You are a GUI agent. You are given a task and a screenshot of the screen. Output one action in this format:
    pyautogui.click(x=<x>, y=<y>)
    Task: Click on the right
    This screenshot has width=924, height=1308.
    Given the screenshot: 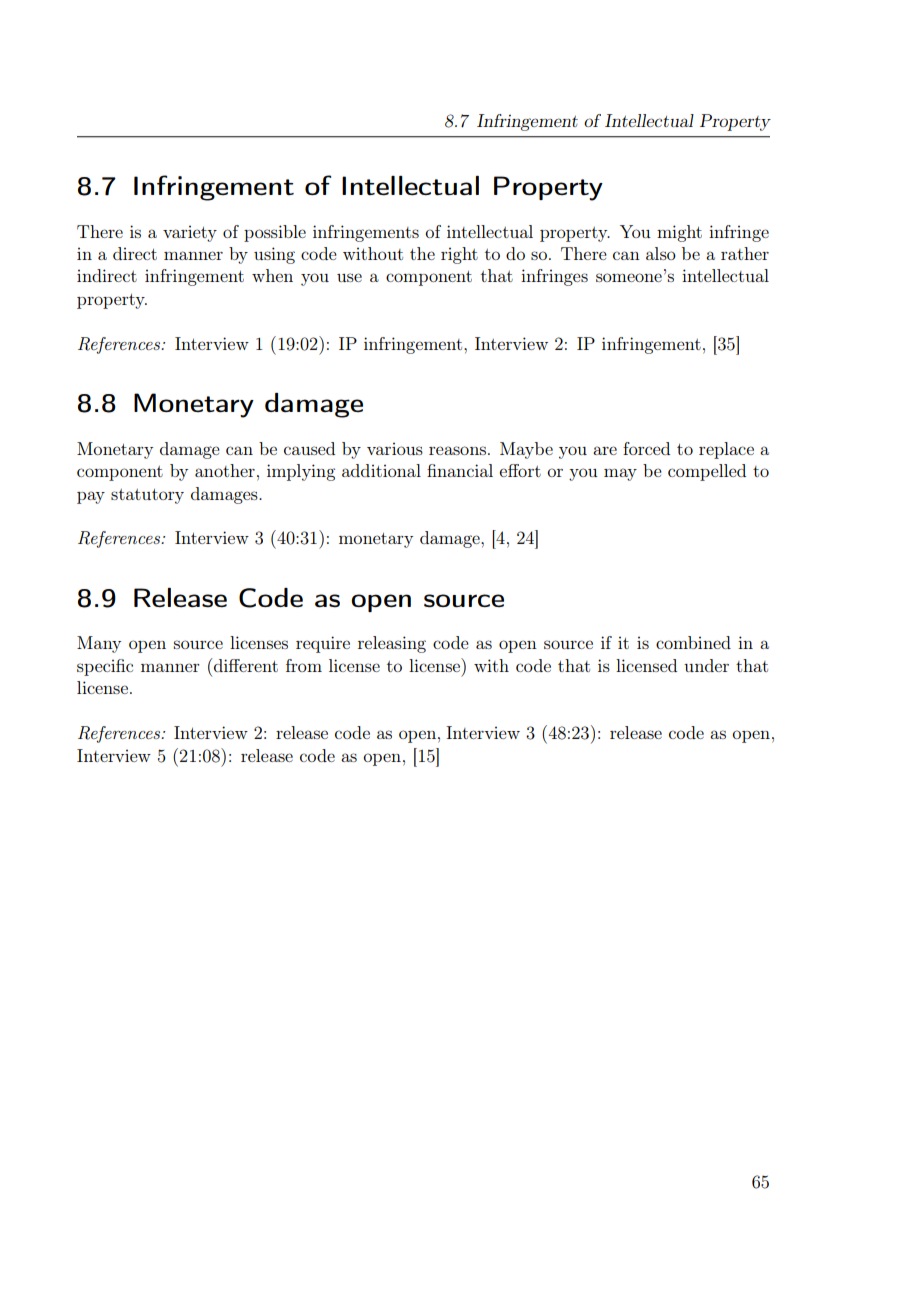 What is the action you would take?
    pyautogui.click(x=459, y=255)
